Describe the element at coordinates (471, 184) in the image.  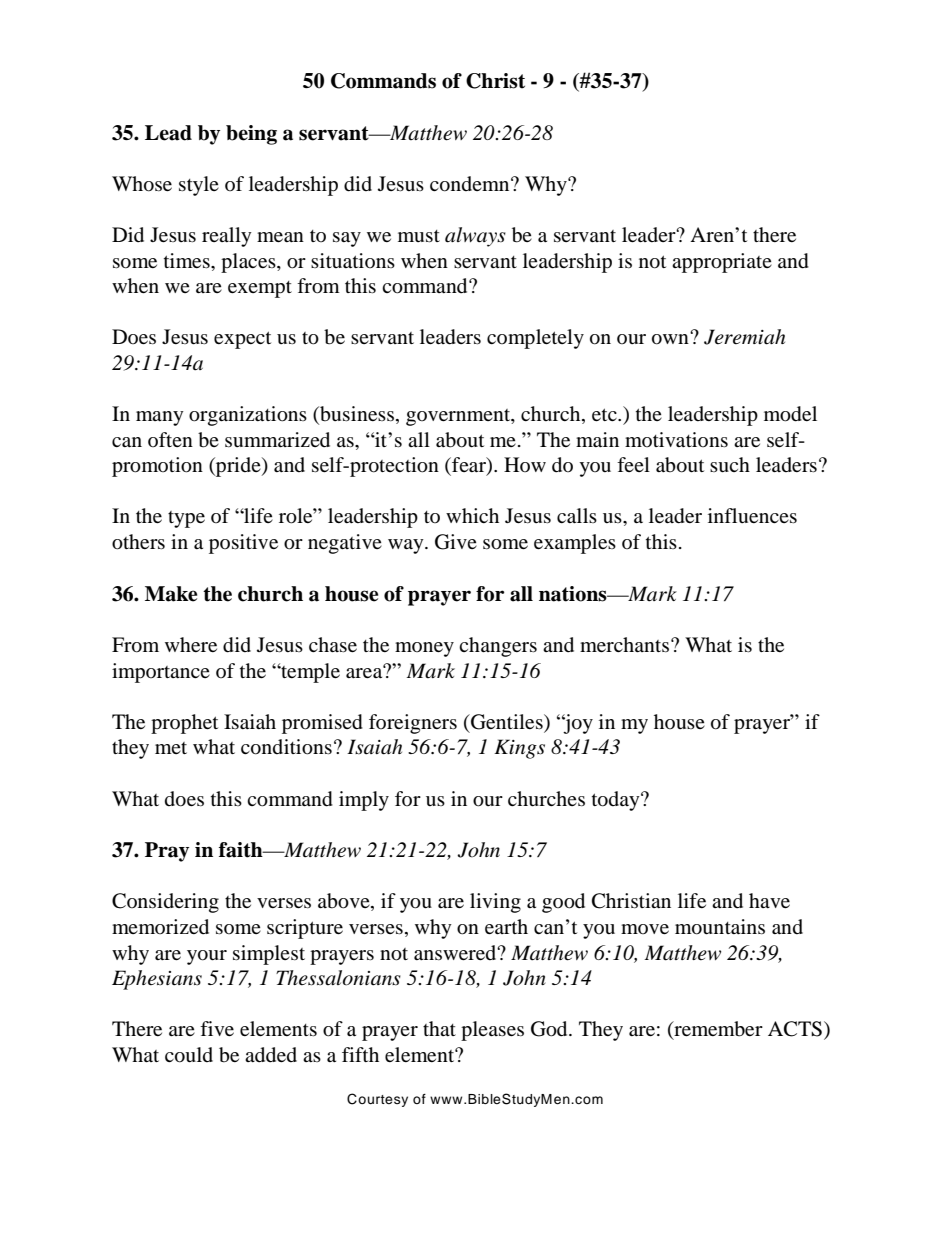
I see `condemn` at that location.
